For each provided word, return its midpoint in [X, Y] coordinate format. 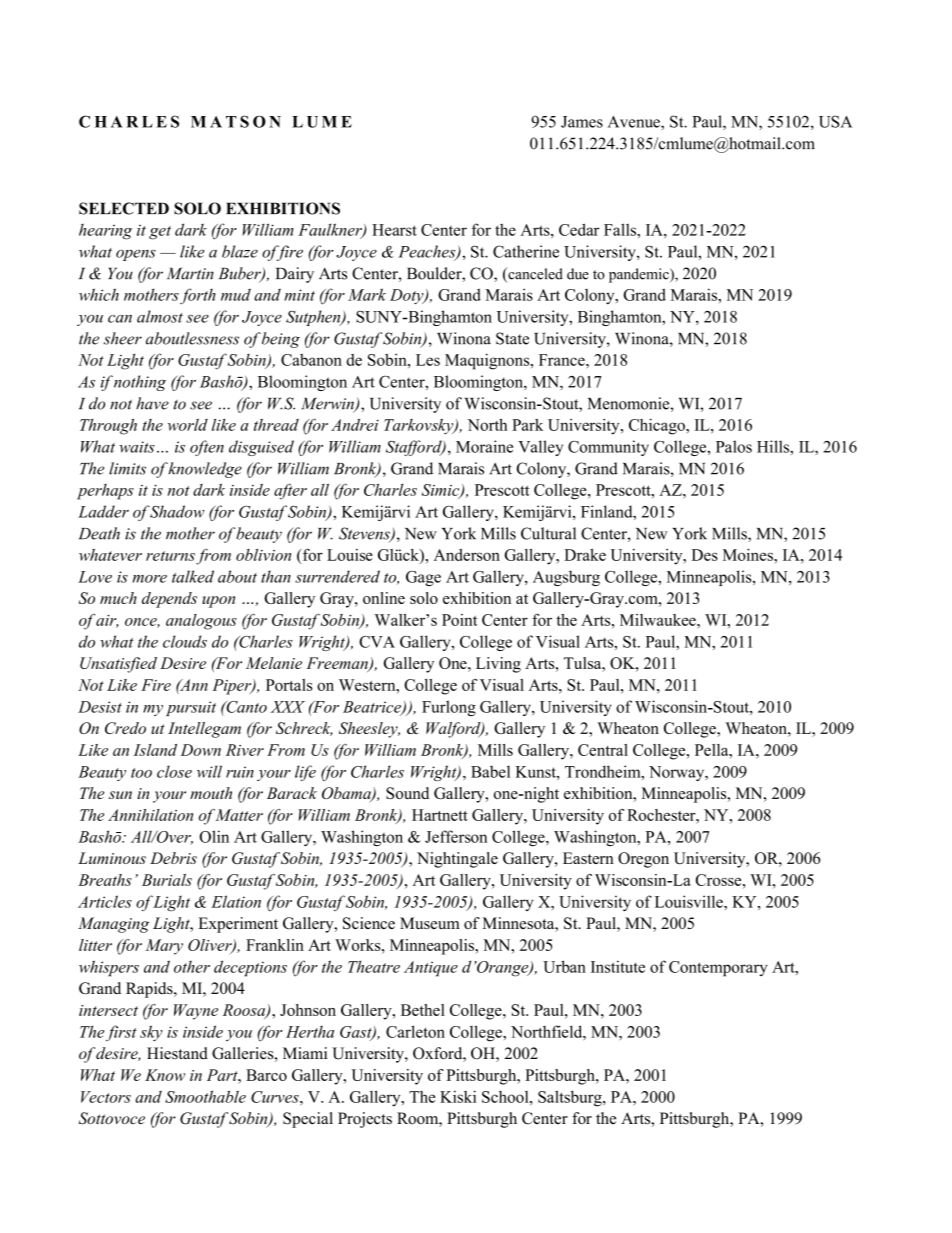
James [582, 122]
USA [835, 121]
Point [460, 620]
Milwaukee [659, 620]
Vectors [106, 1097]
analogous [201, 622]
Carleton [415, 1031]
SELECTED [124, 208]
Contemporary [718, 969]
